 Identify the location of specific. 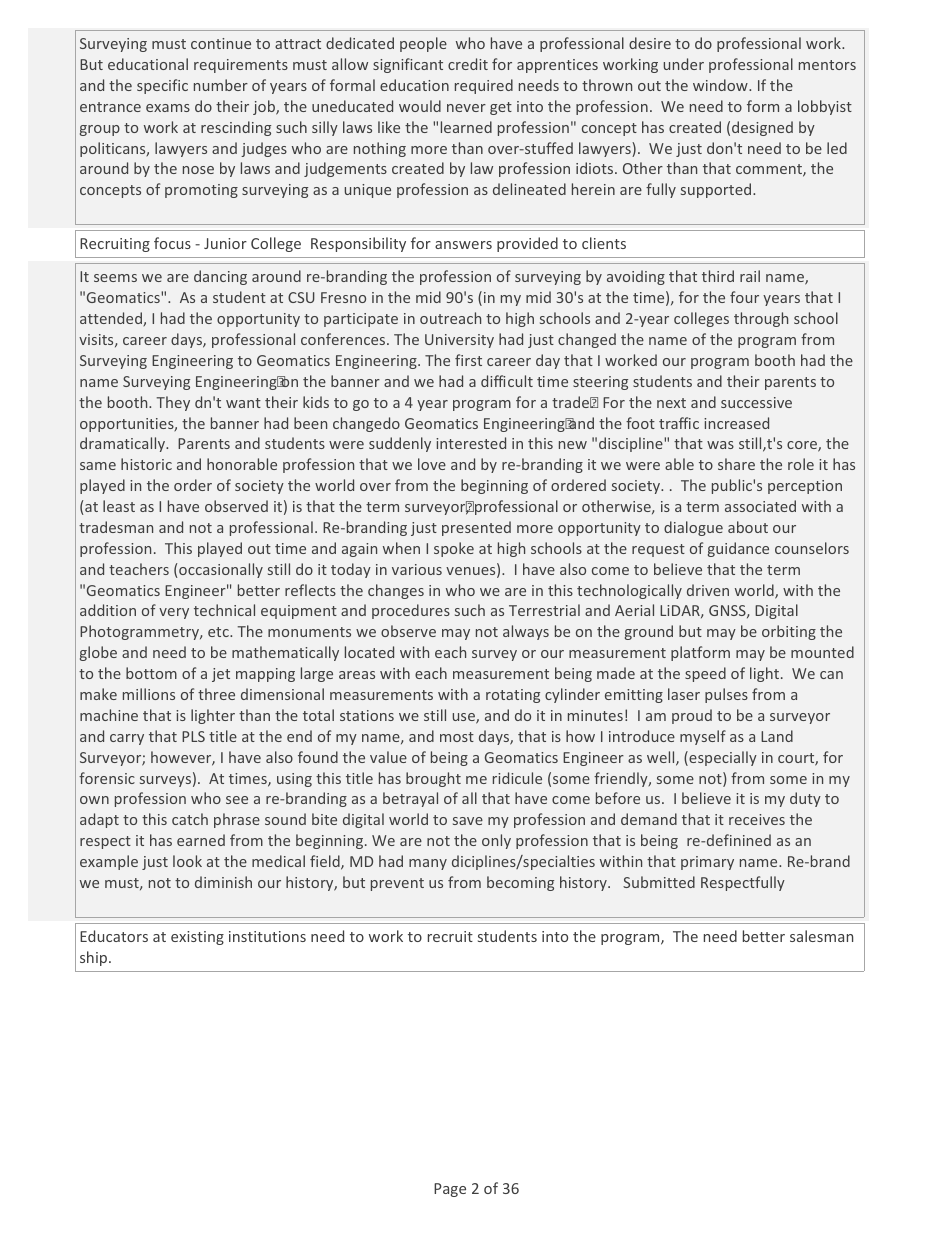
(162, 86).
